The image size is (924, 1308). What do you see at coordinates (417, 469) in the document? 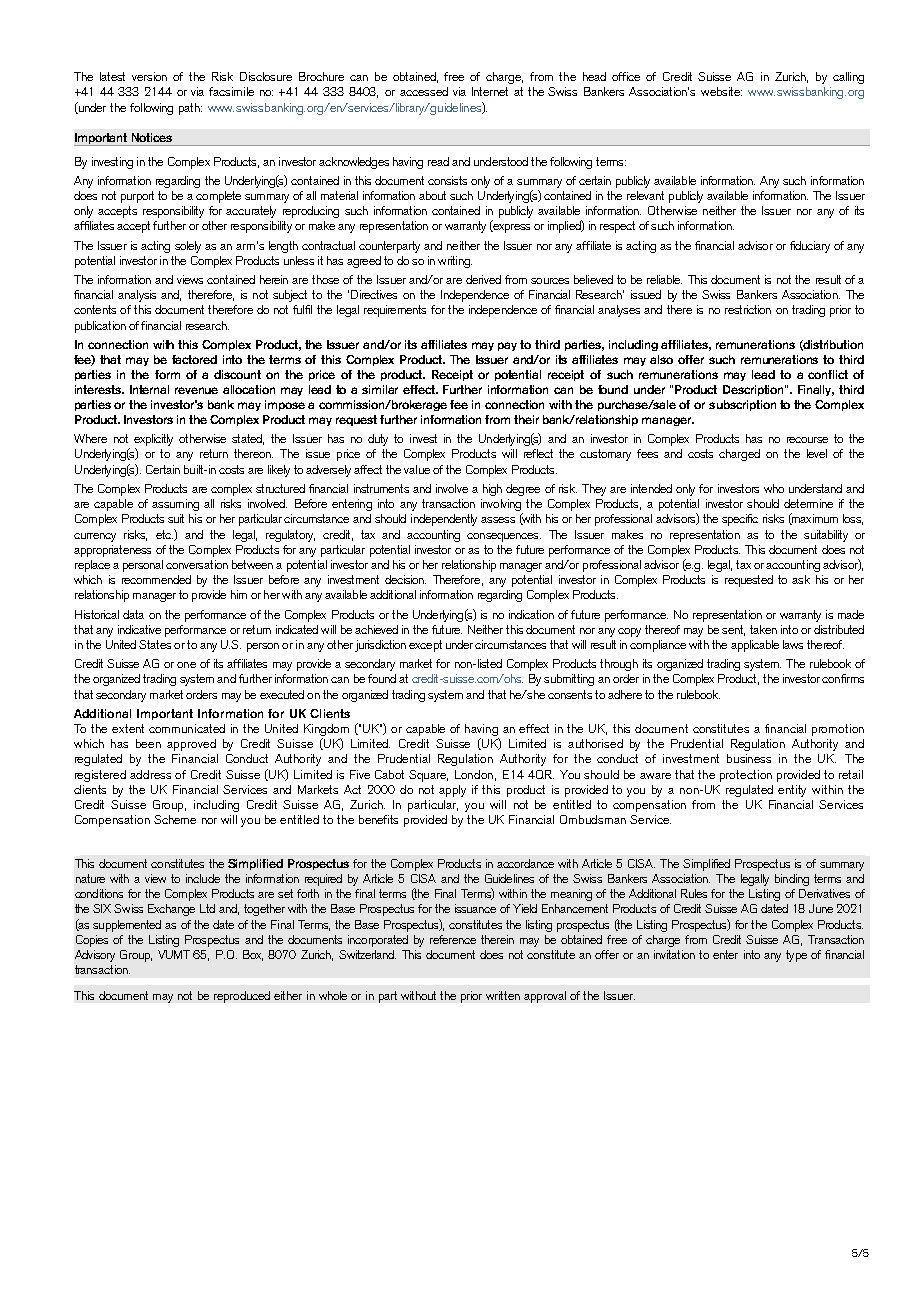
I see `value` at bounding box center [417, 469].
